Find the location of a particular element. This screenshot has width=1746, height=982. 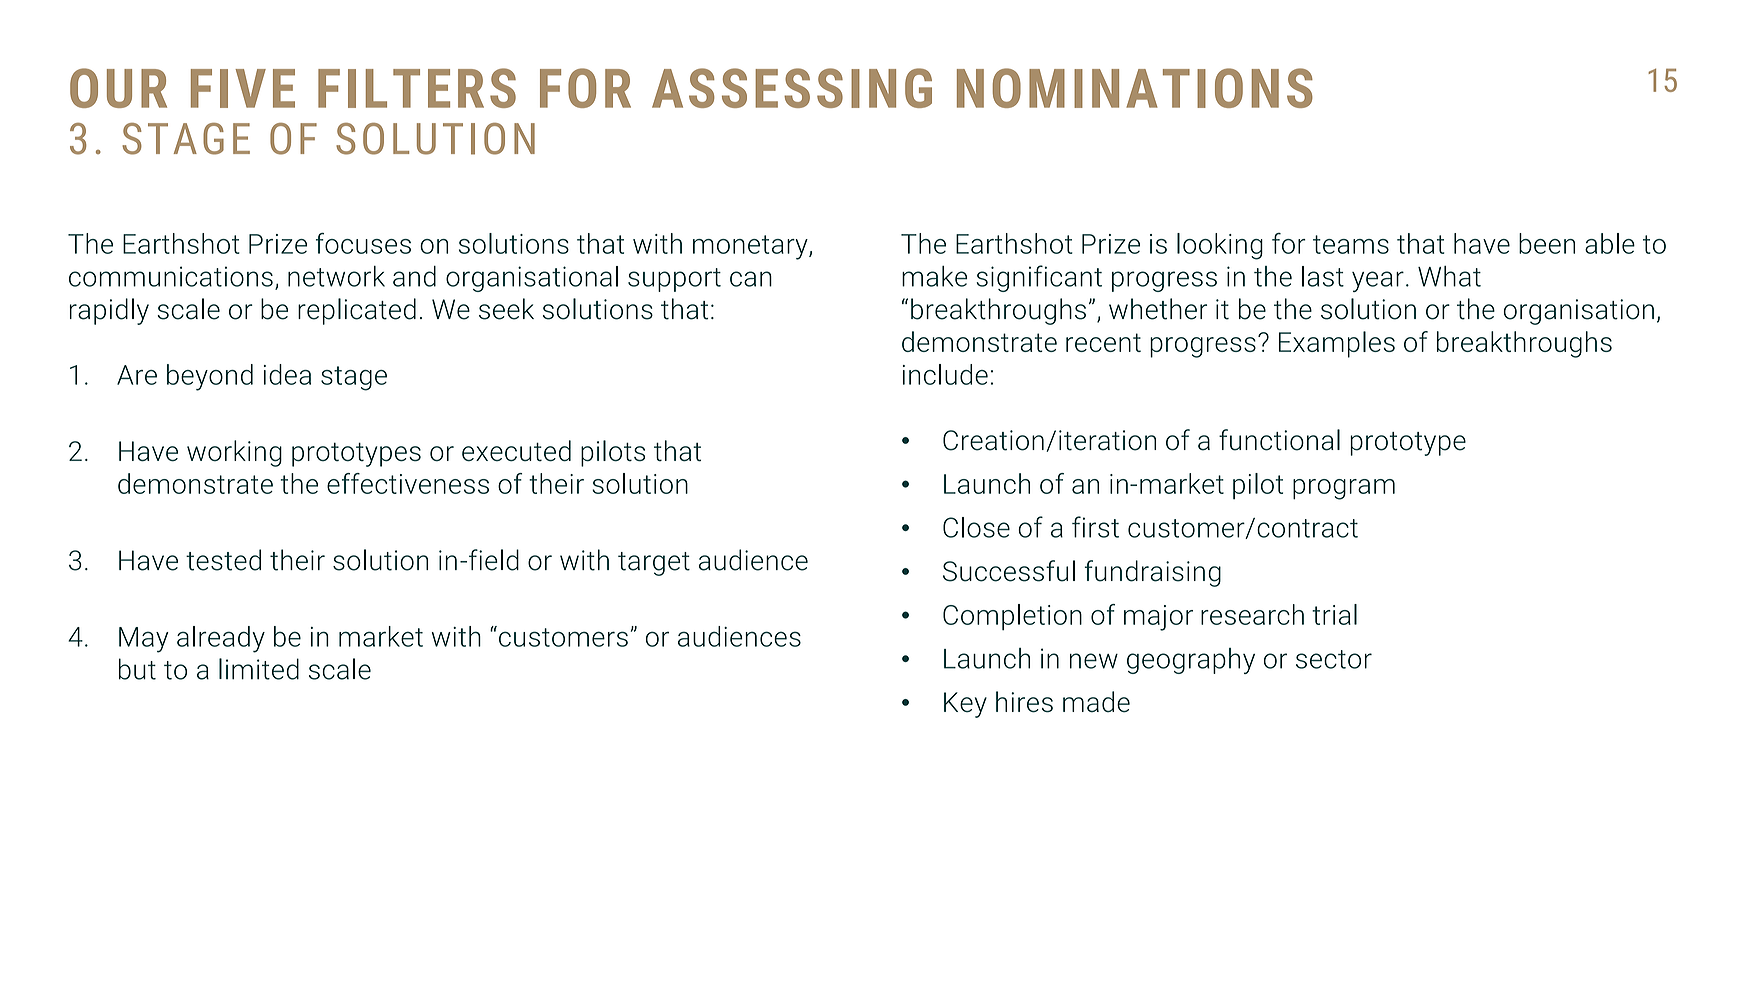

program is located at coordinates (1344, 489).
